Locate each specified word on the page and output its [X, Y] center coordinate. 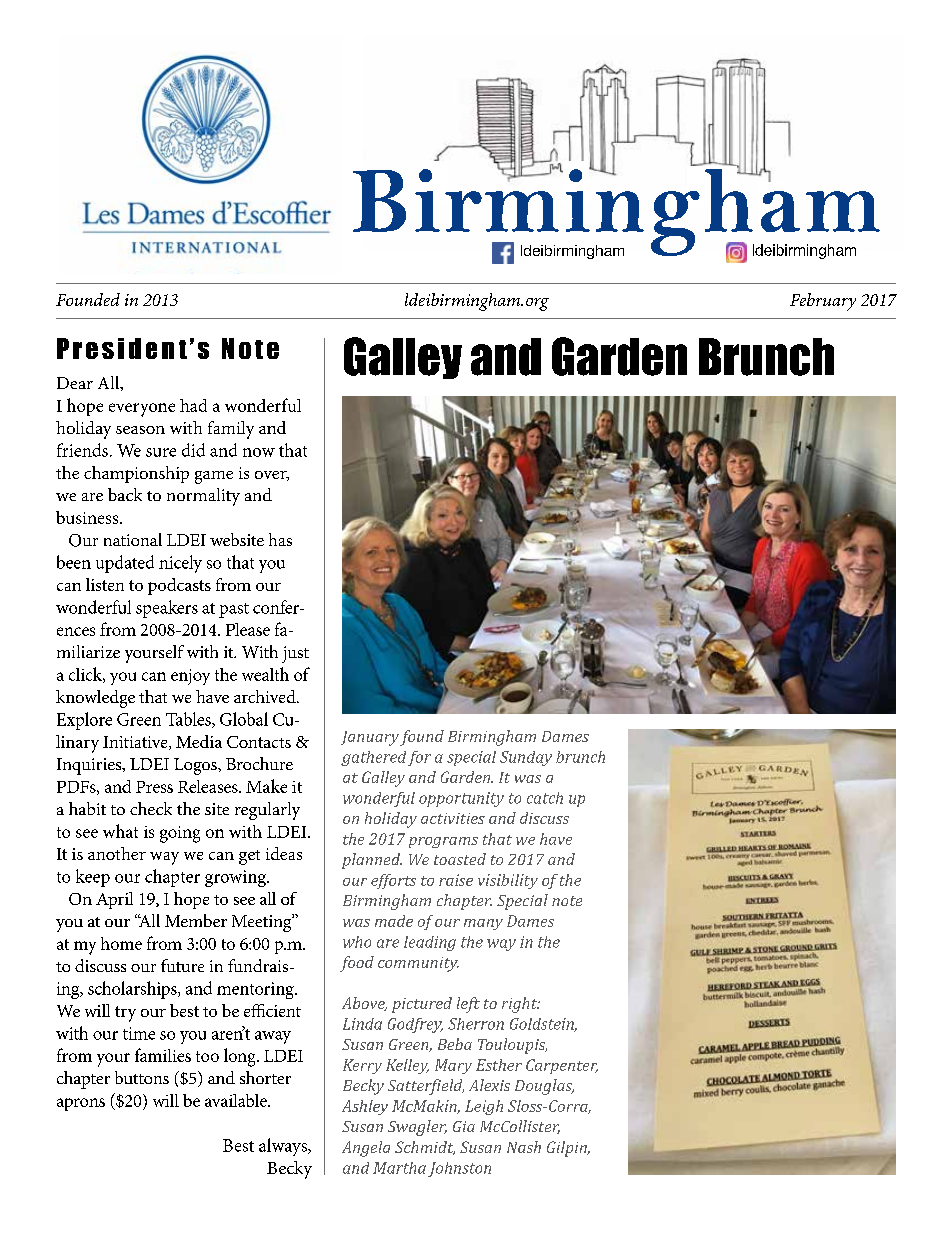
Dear [75, 383]
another [117, 853]
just [295, 654]
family [231, 430]
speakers [167, 609]
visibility [508, 881]
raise [456, 880]
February [823, 302]
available [237, 1100]
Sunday [526, 758]
